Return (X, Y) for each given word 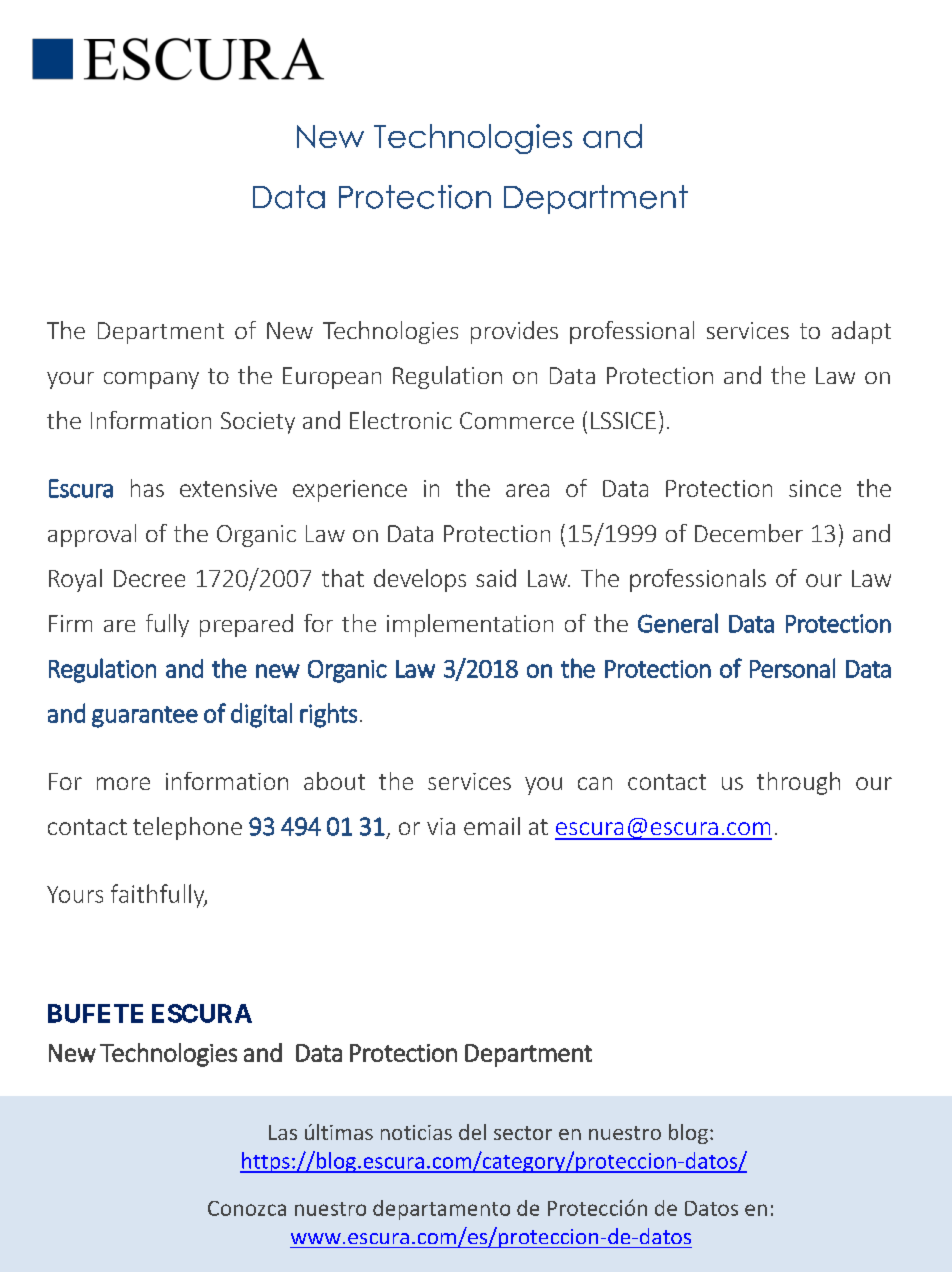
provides (514, 332)
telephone (187, 828)
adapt (861, 332)
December (749, 533)
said (496, 578)
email (492, 826)
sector (523, 1133)
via (441, 826)
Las (283, 1132)
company (151, 380)
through (798, 783)
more (123, 783)
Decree (149, 578)
